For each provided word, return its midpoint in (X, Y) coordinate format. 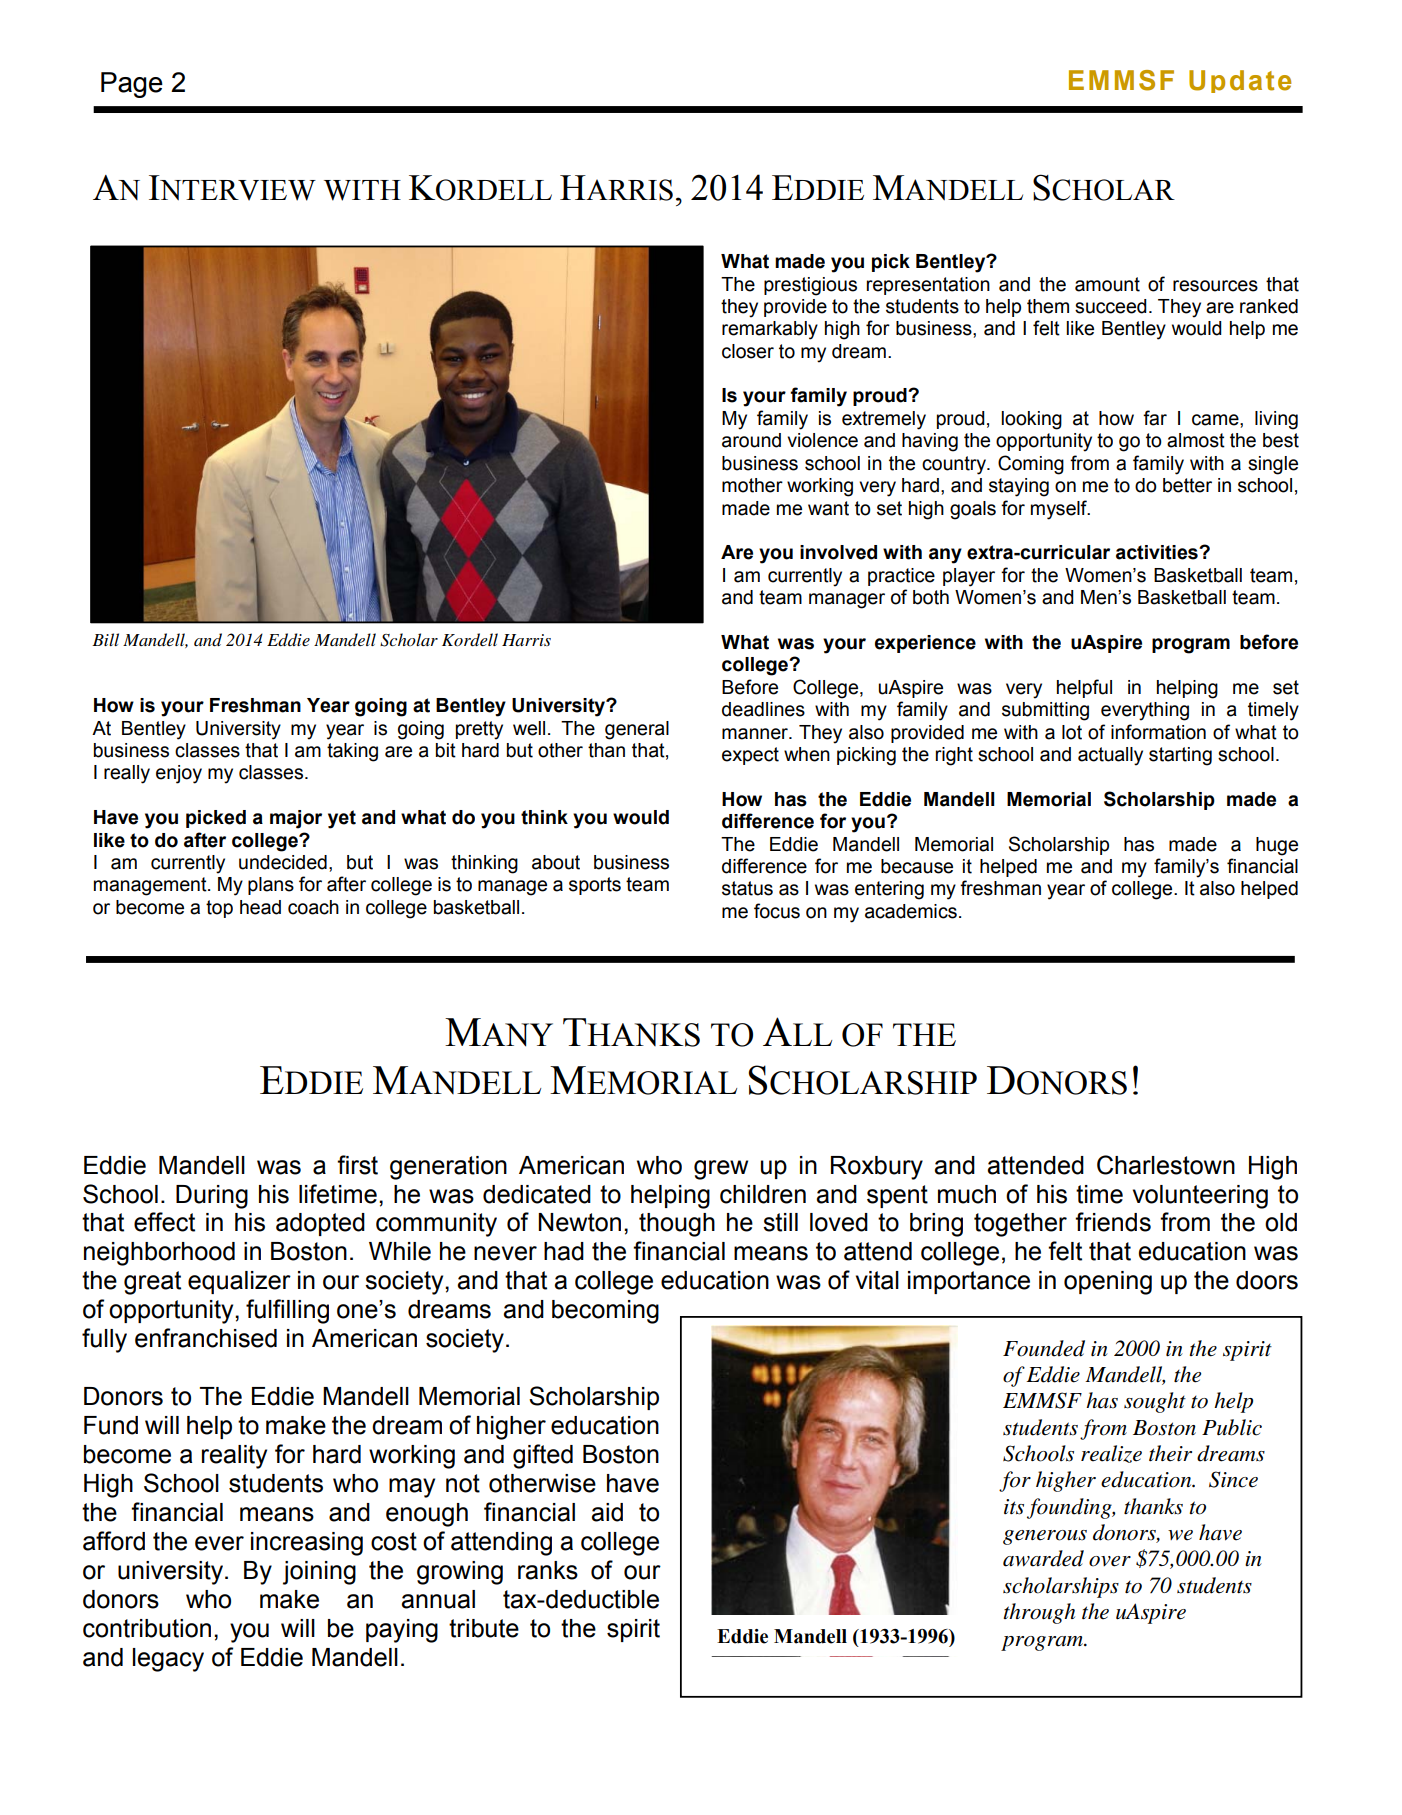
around (751, 440)
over (1110, 1561)
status (747, 888)
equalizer (239, 1282)
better (1187, 485)
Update (1240, 81)
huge (1277, 846)
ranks (548, 1570)
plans (271, 886)
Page (132, 85)
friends (1113, 1222)
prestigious (810, 286)
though (677, 1225)
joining (319, 1573)
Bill (105, 639)
